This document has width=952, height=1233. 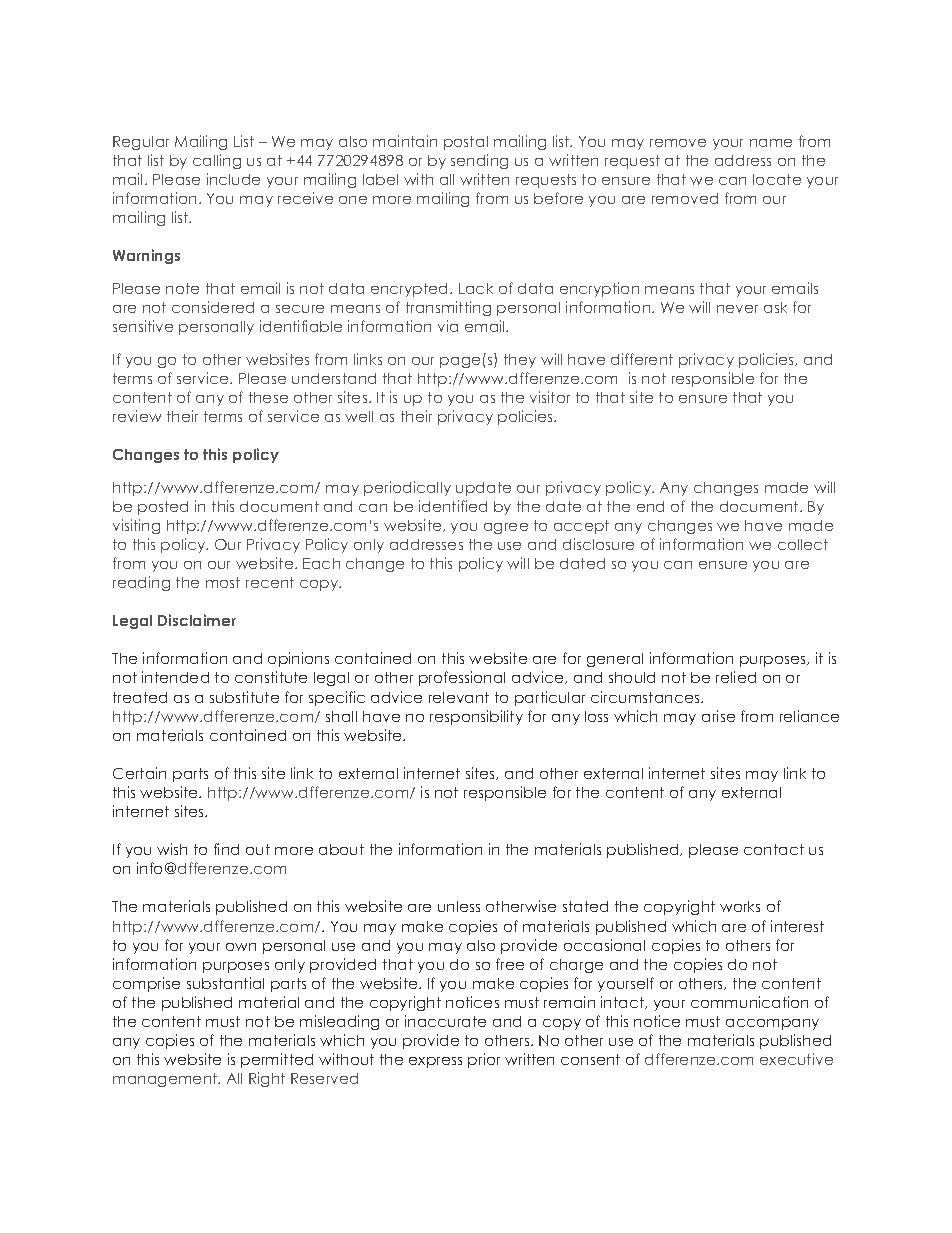 I want to click on professional, so click(x=462, y=678).
